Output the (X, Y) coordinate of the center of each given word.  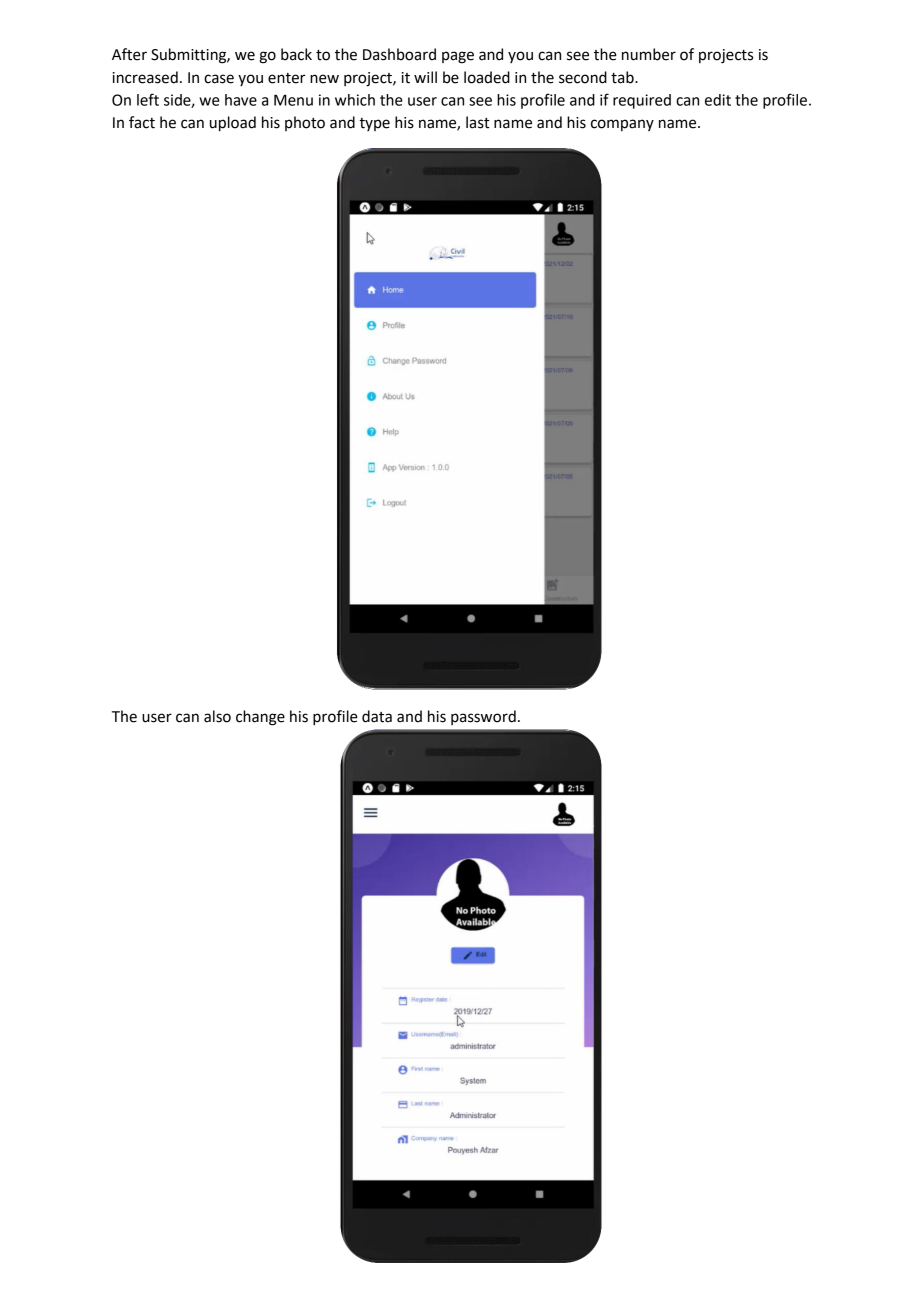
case (219, 79)
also (217, 716)
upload (233, 124)
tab (623, 77)
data (377, 716)
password (483, 717)
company (622, 125)
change (260, 718)
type (374, 124)
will (425, 77)
